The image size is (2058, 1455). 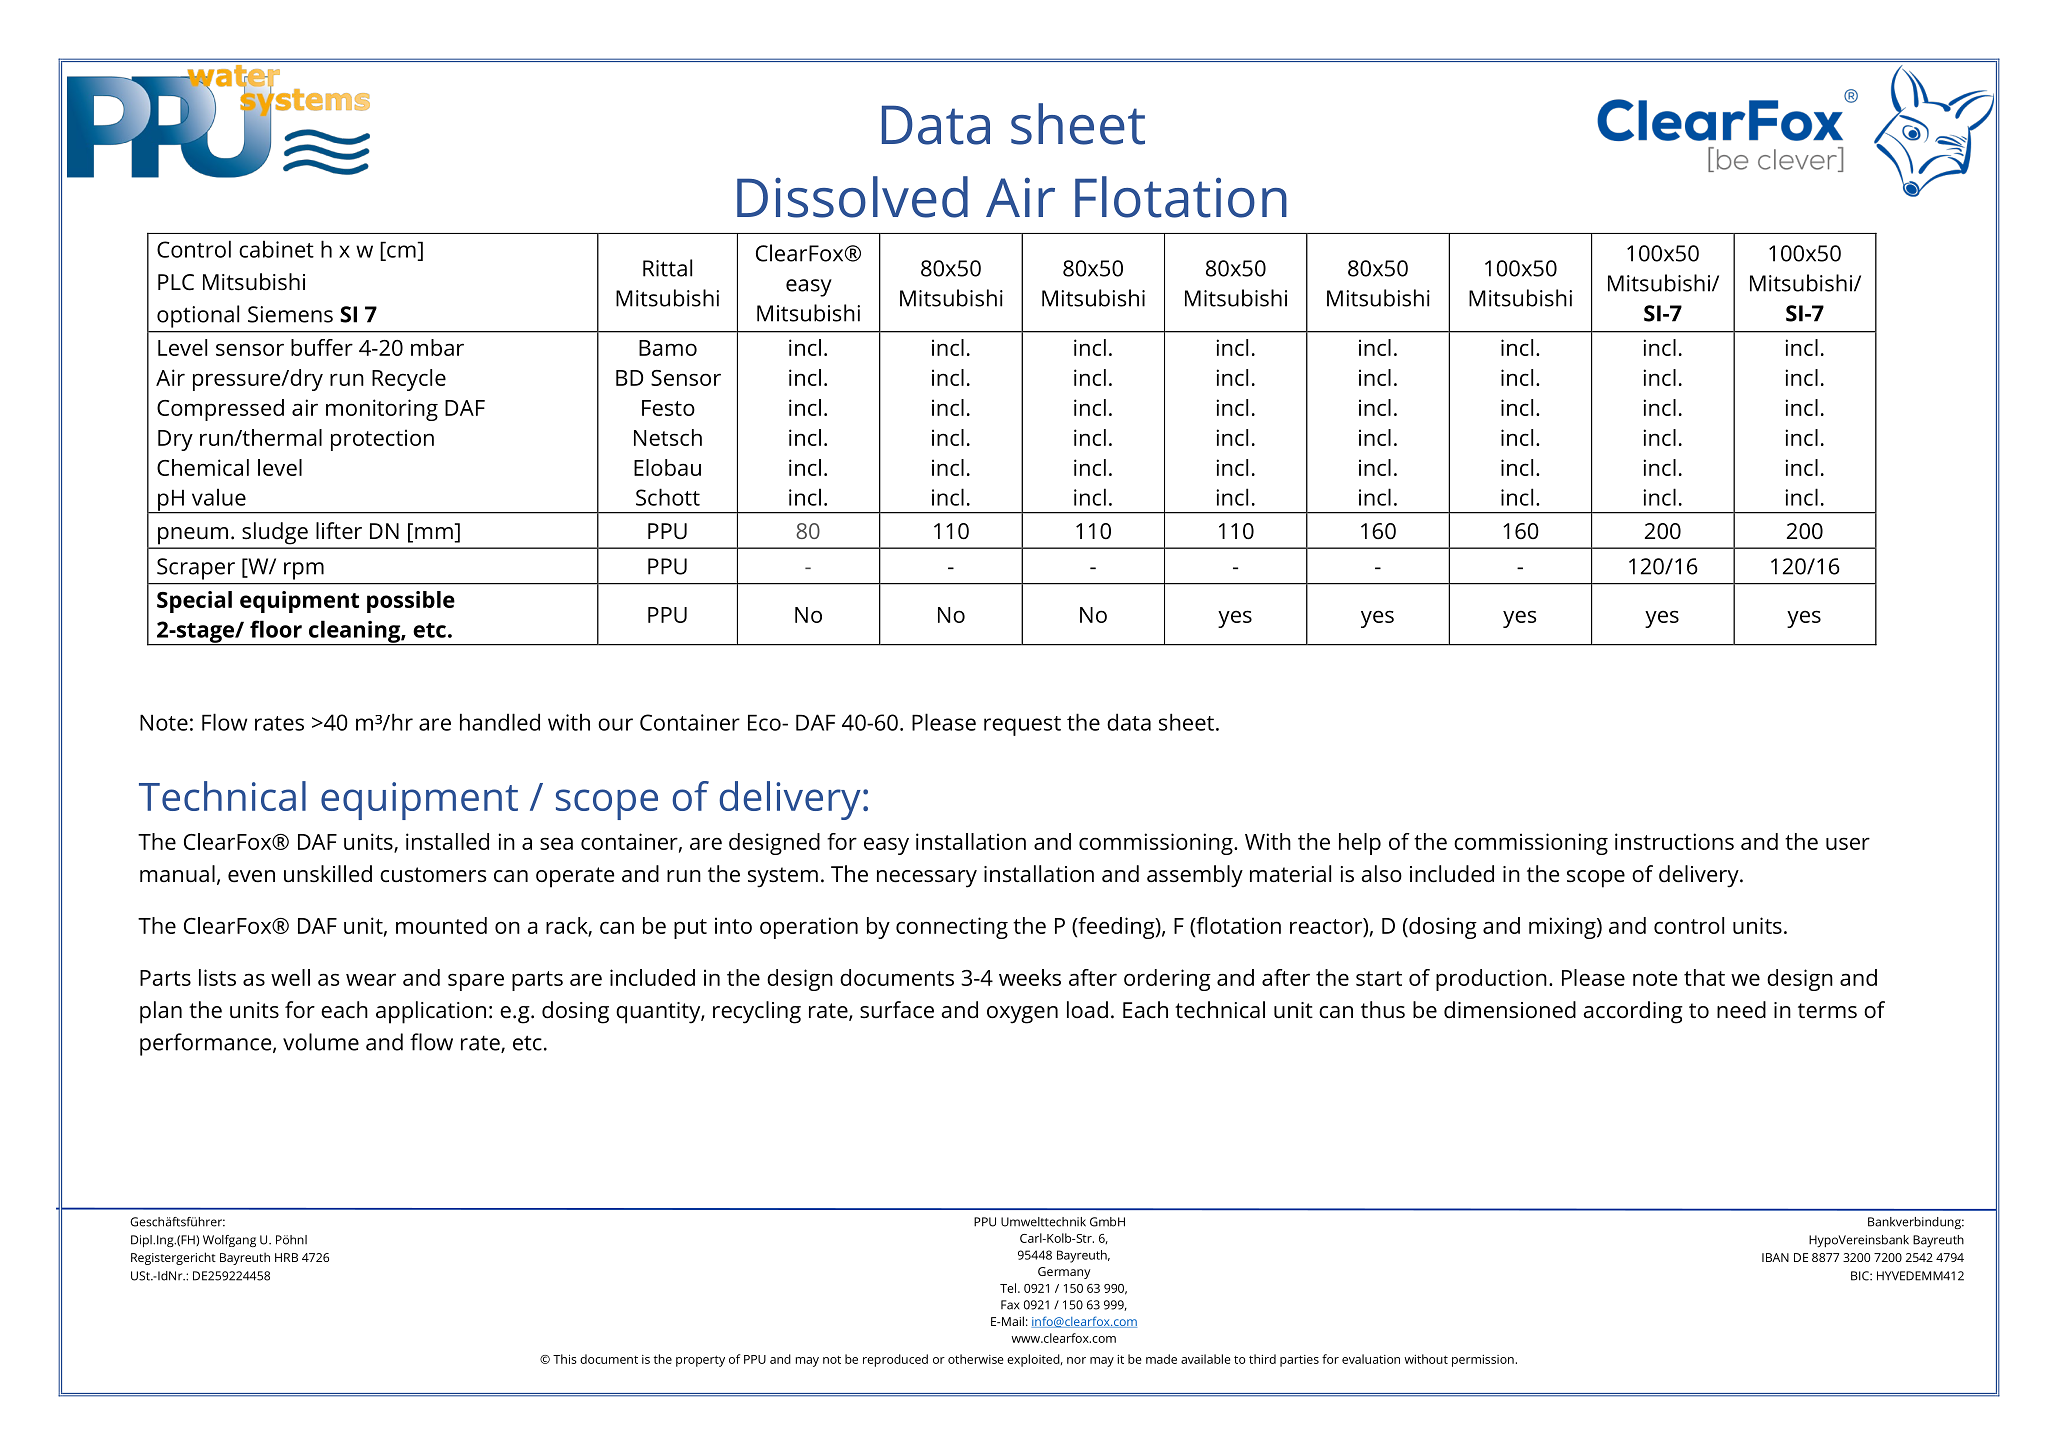 I want to click on HRB, so click(x=286, y=1257).
